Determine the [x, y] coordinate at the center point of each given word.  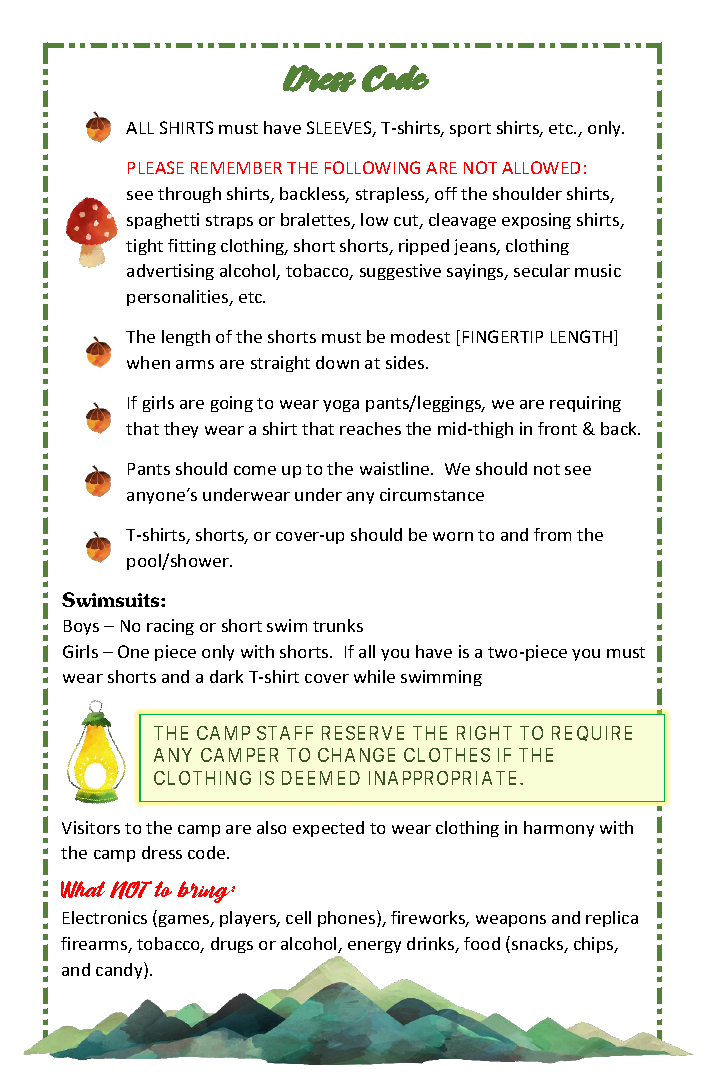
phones [348, 918]
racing [170, 627]
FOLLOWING [372, 167]
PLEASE [156, 167]
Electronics [105, 917]
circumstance [432, 494]
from [552, 534]
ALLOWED [541, 167]
